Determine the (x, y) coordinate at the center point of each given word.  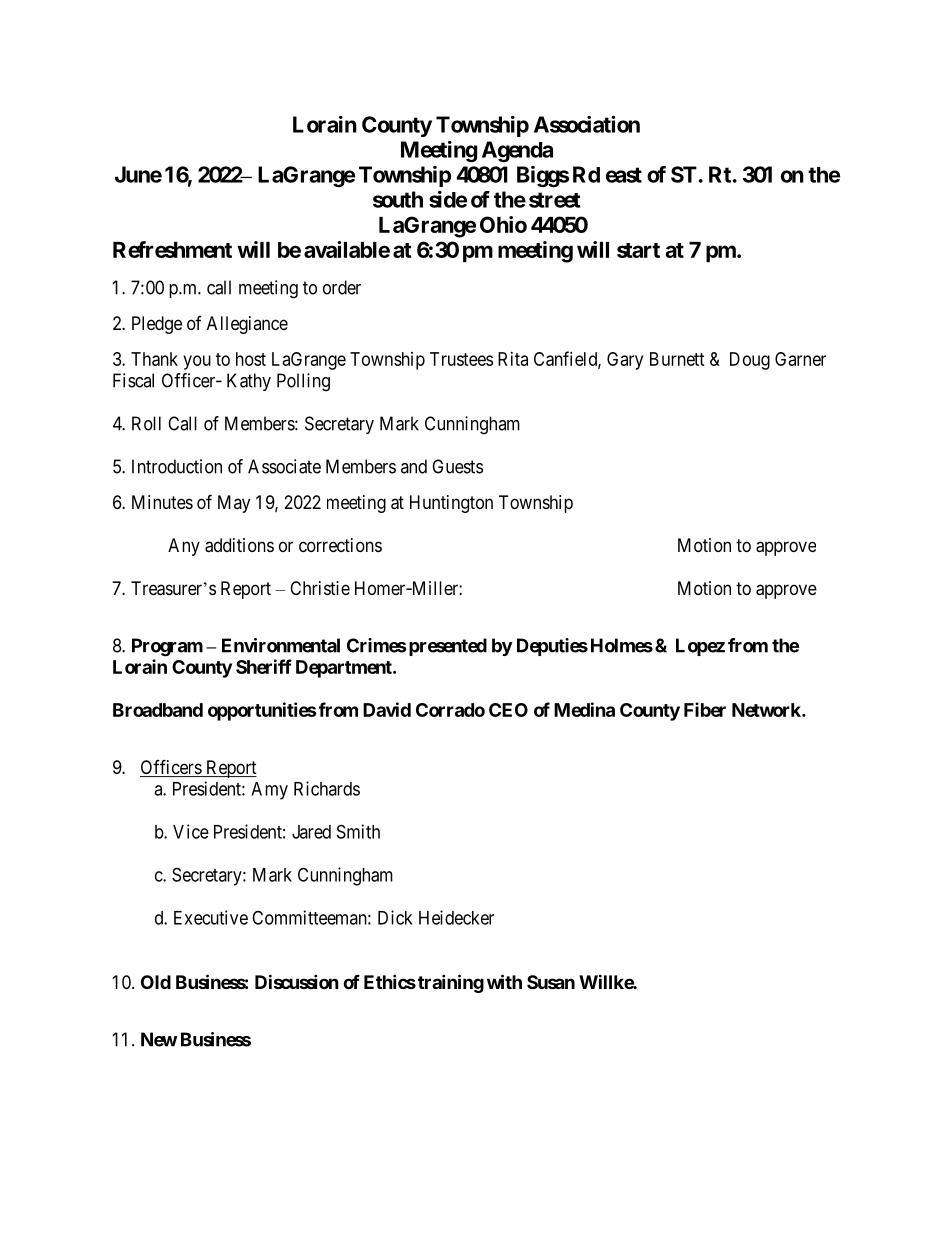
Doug (750, 361)
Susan (551, 982)
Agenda (517, 151)
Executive (211, 917)
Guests (457, 466)
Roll (146, 423)
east (624, 175)
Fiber (705, 709)
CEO (508, 710)
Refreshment (172, 249)
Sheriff (264, 666)
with (504, 981)
